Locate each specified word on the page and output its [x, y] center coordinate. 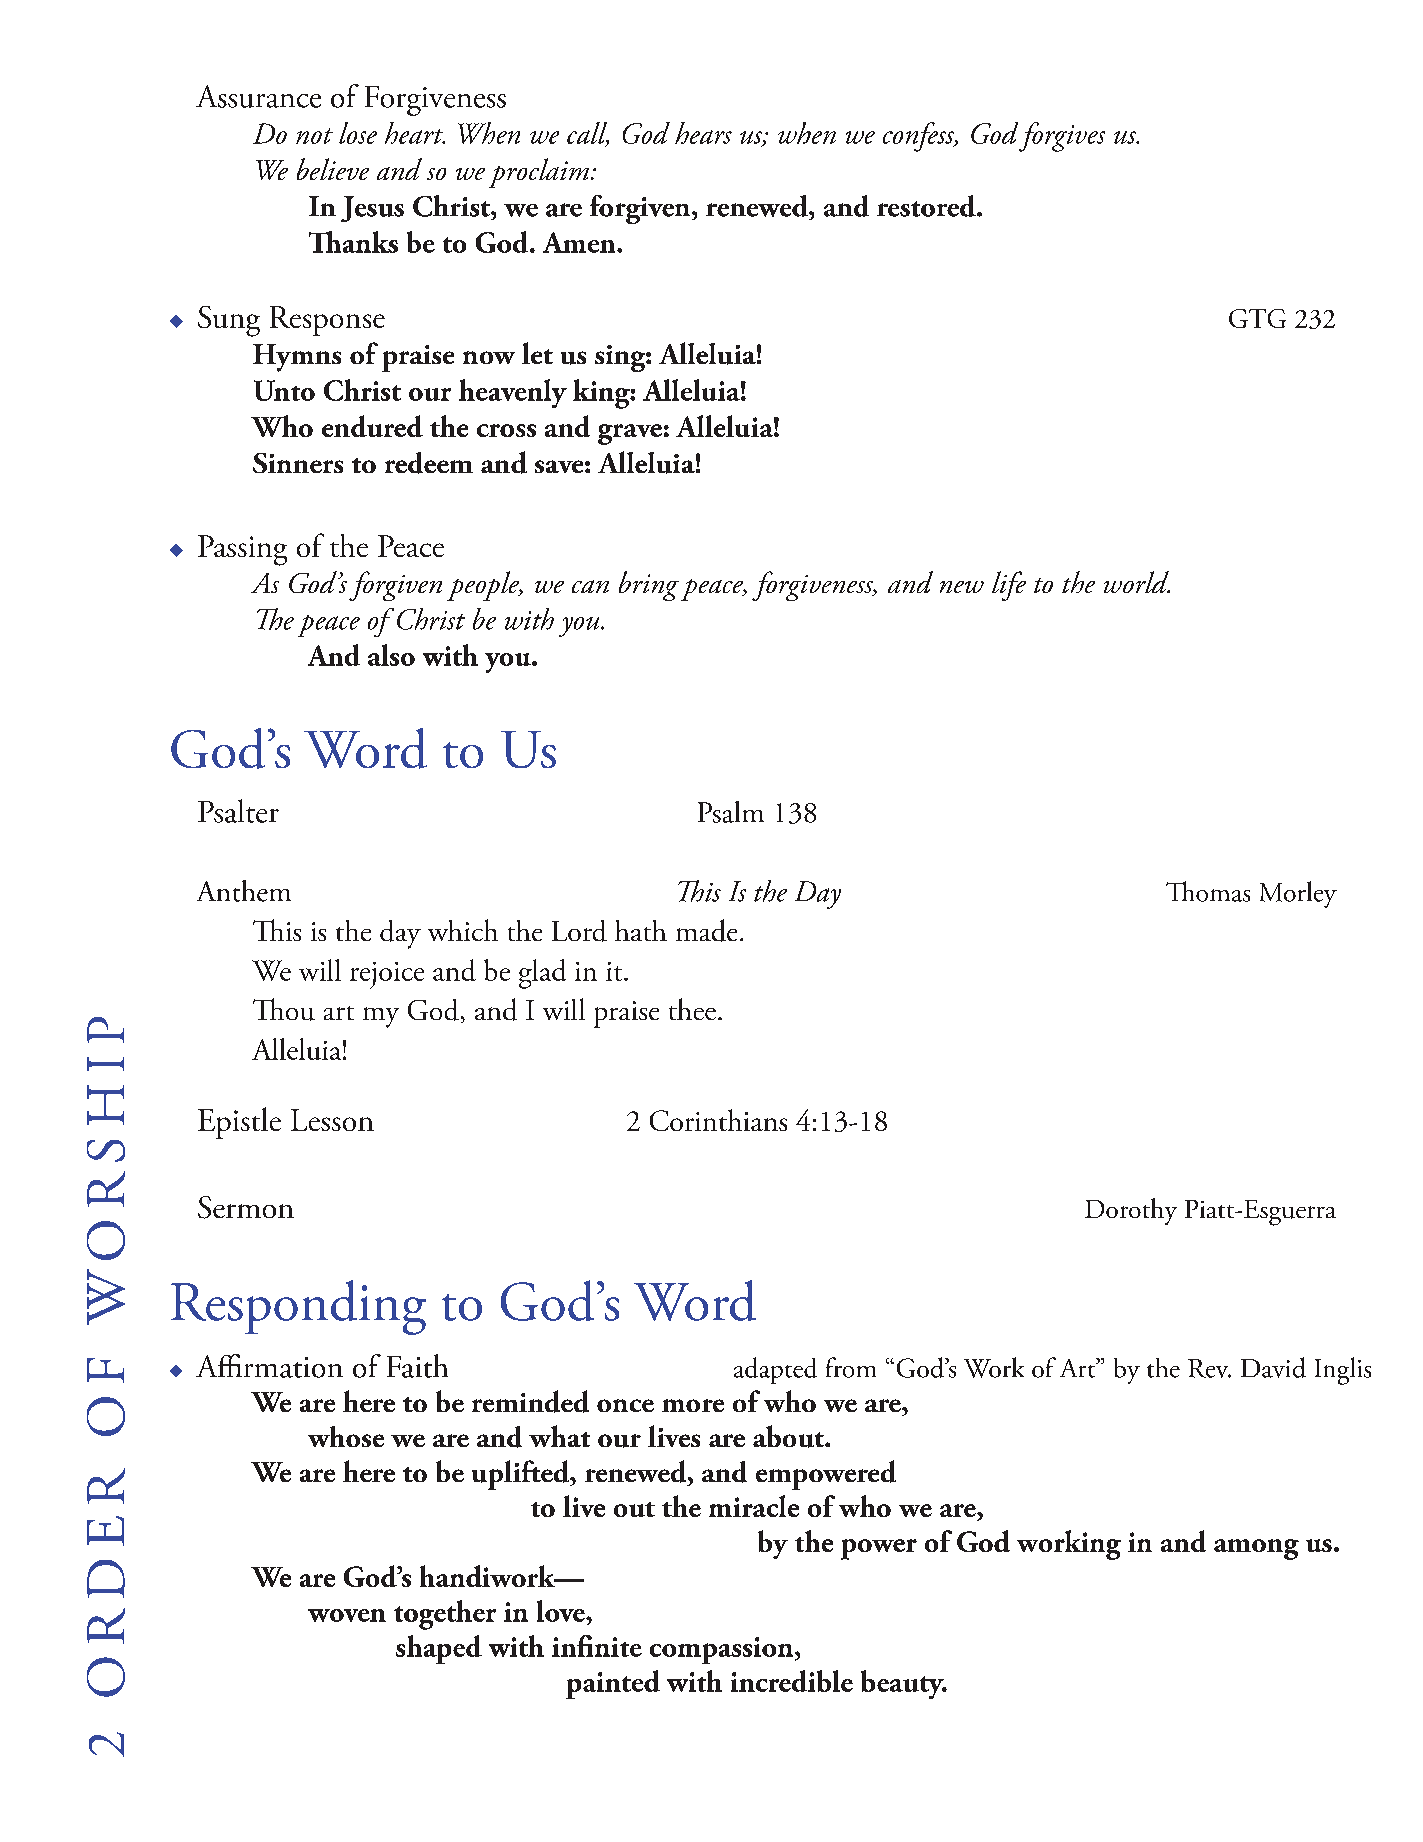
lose [358, 133]
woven [347, 1615]
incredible [792, 1681]
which [463, 930]
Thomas [1208, 891]
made [706, 930]
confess [919, 137]
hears [703, 133]
